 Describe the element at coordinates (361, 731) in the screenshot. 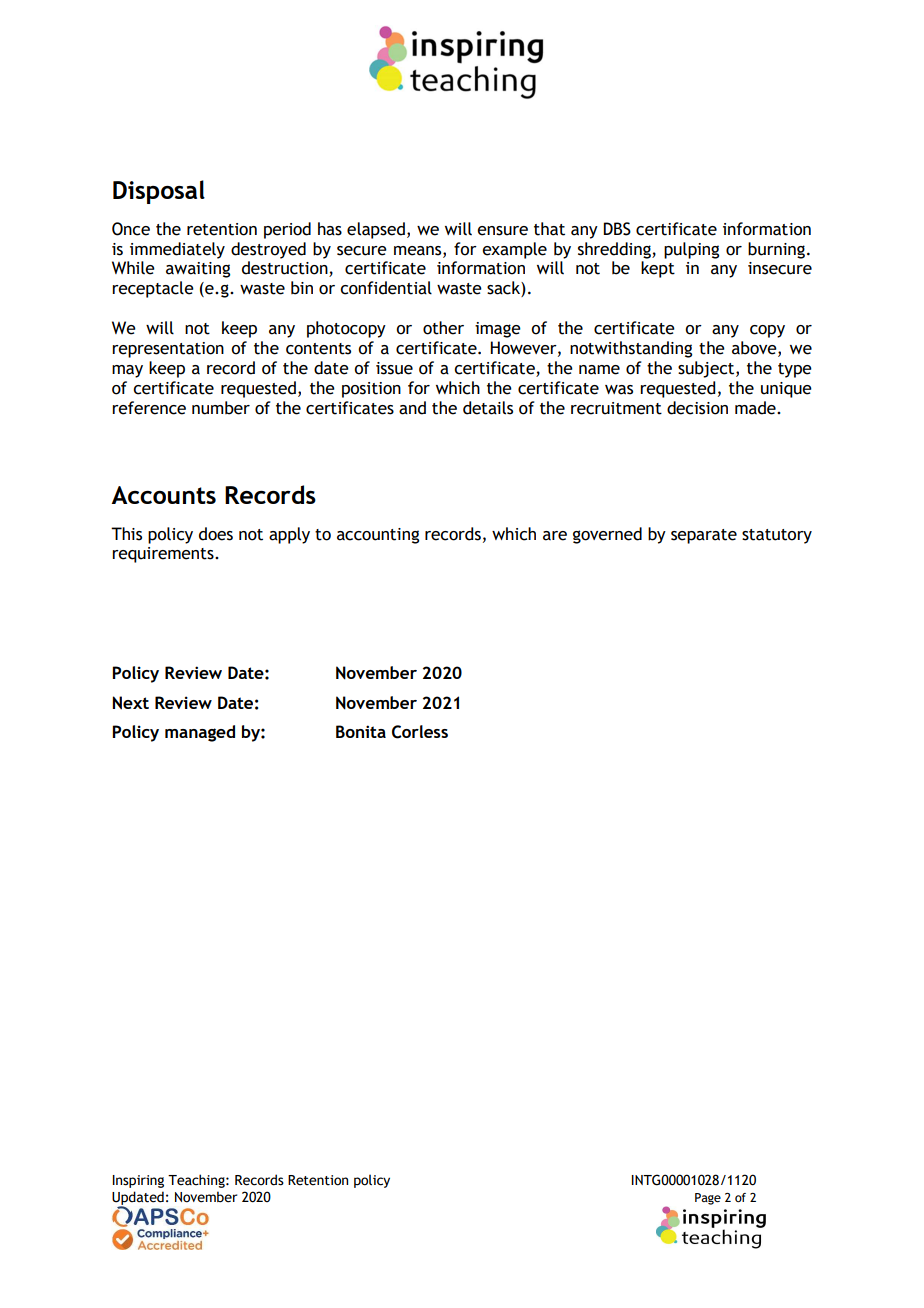

I see `Bonita` at that location.
